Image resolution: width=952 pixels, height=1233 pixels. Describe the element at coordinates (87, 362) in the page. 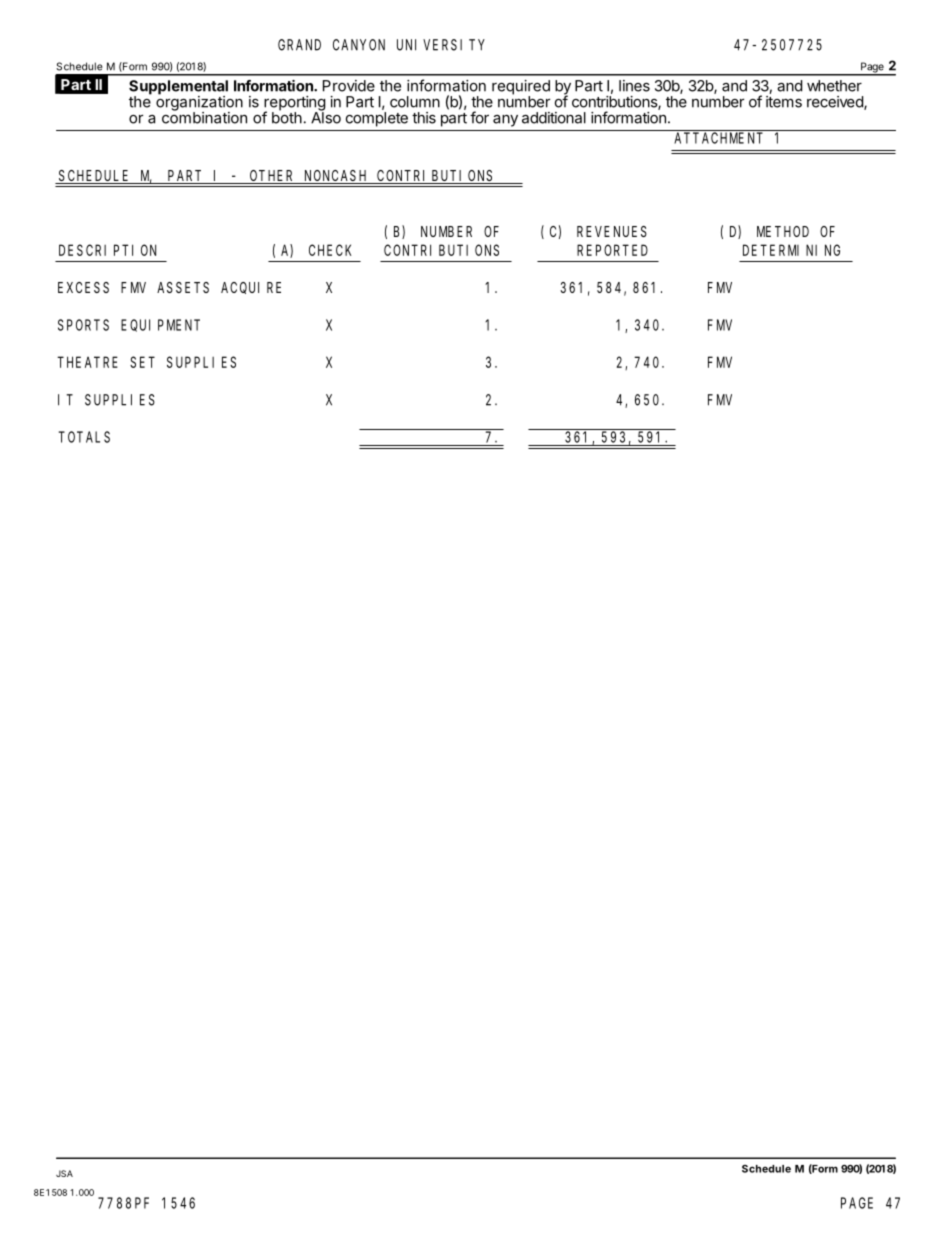

I see `THEATRE` at that location.
